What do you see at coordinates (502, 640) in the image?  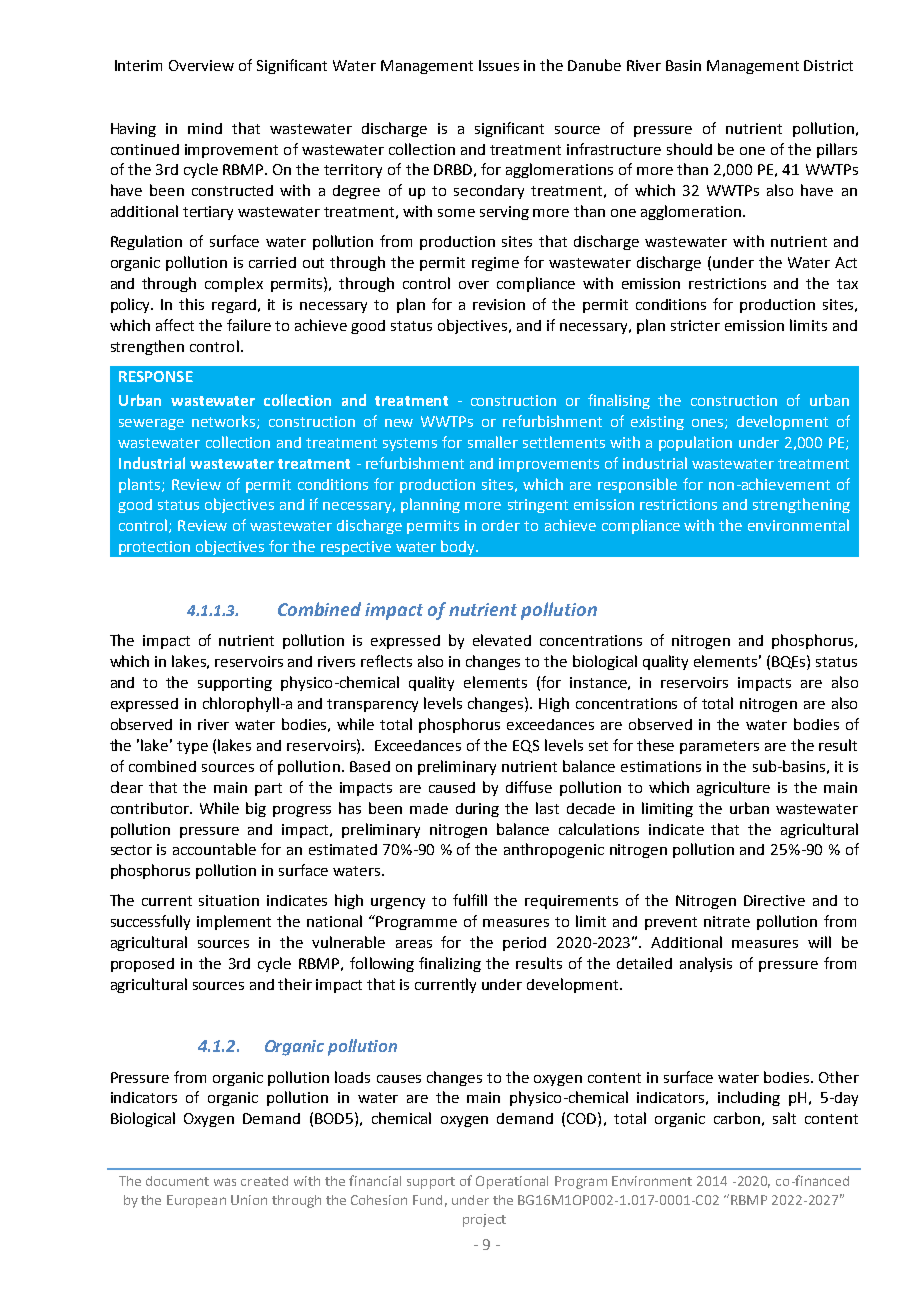 I see `elevated` at bounding box center [502, 640].
